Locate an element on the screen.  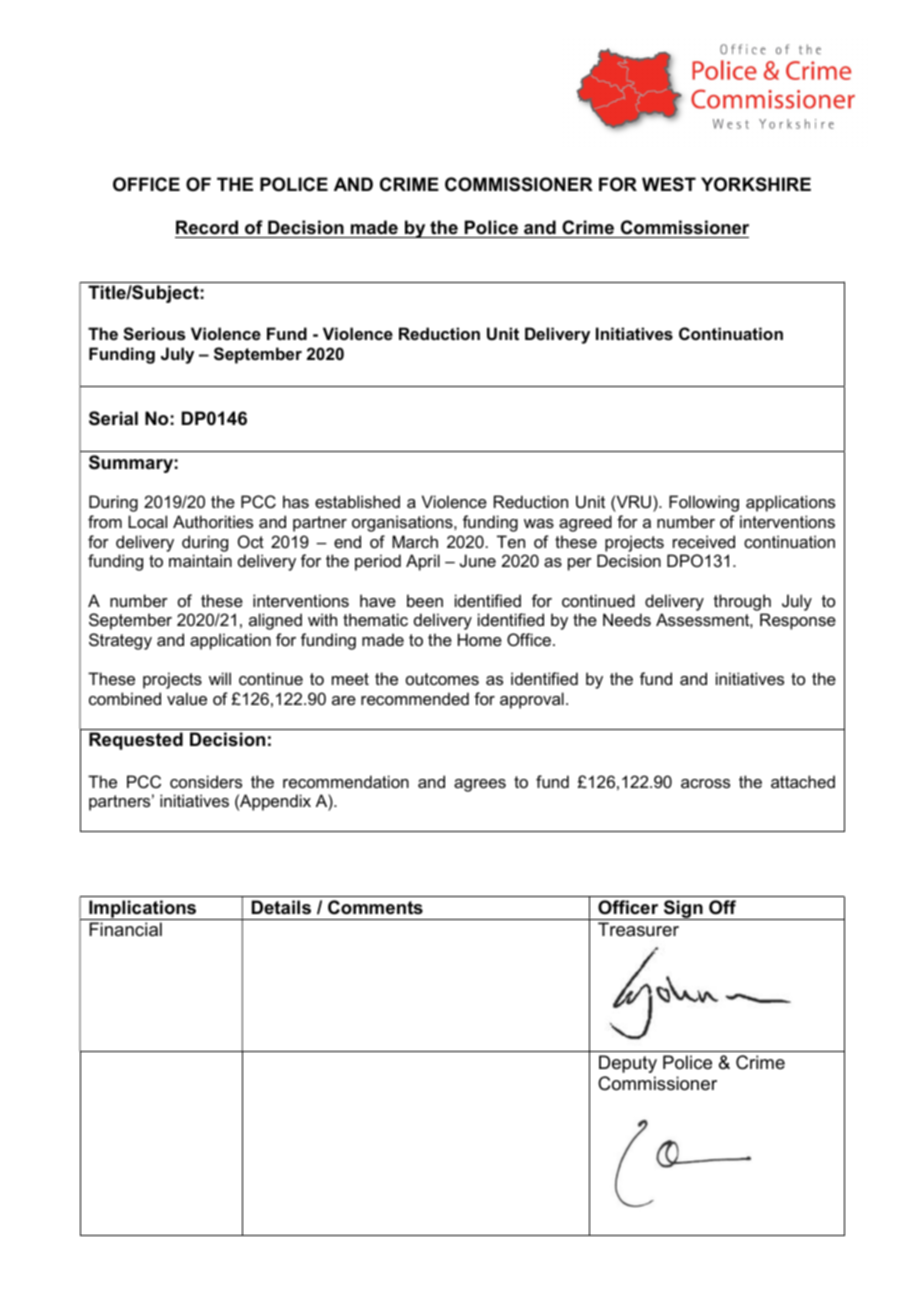
YORKSHIRE is located at coordinates (756, 184).
